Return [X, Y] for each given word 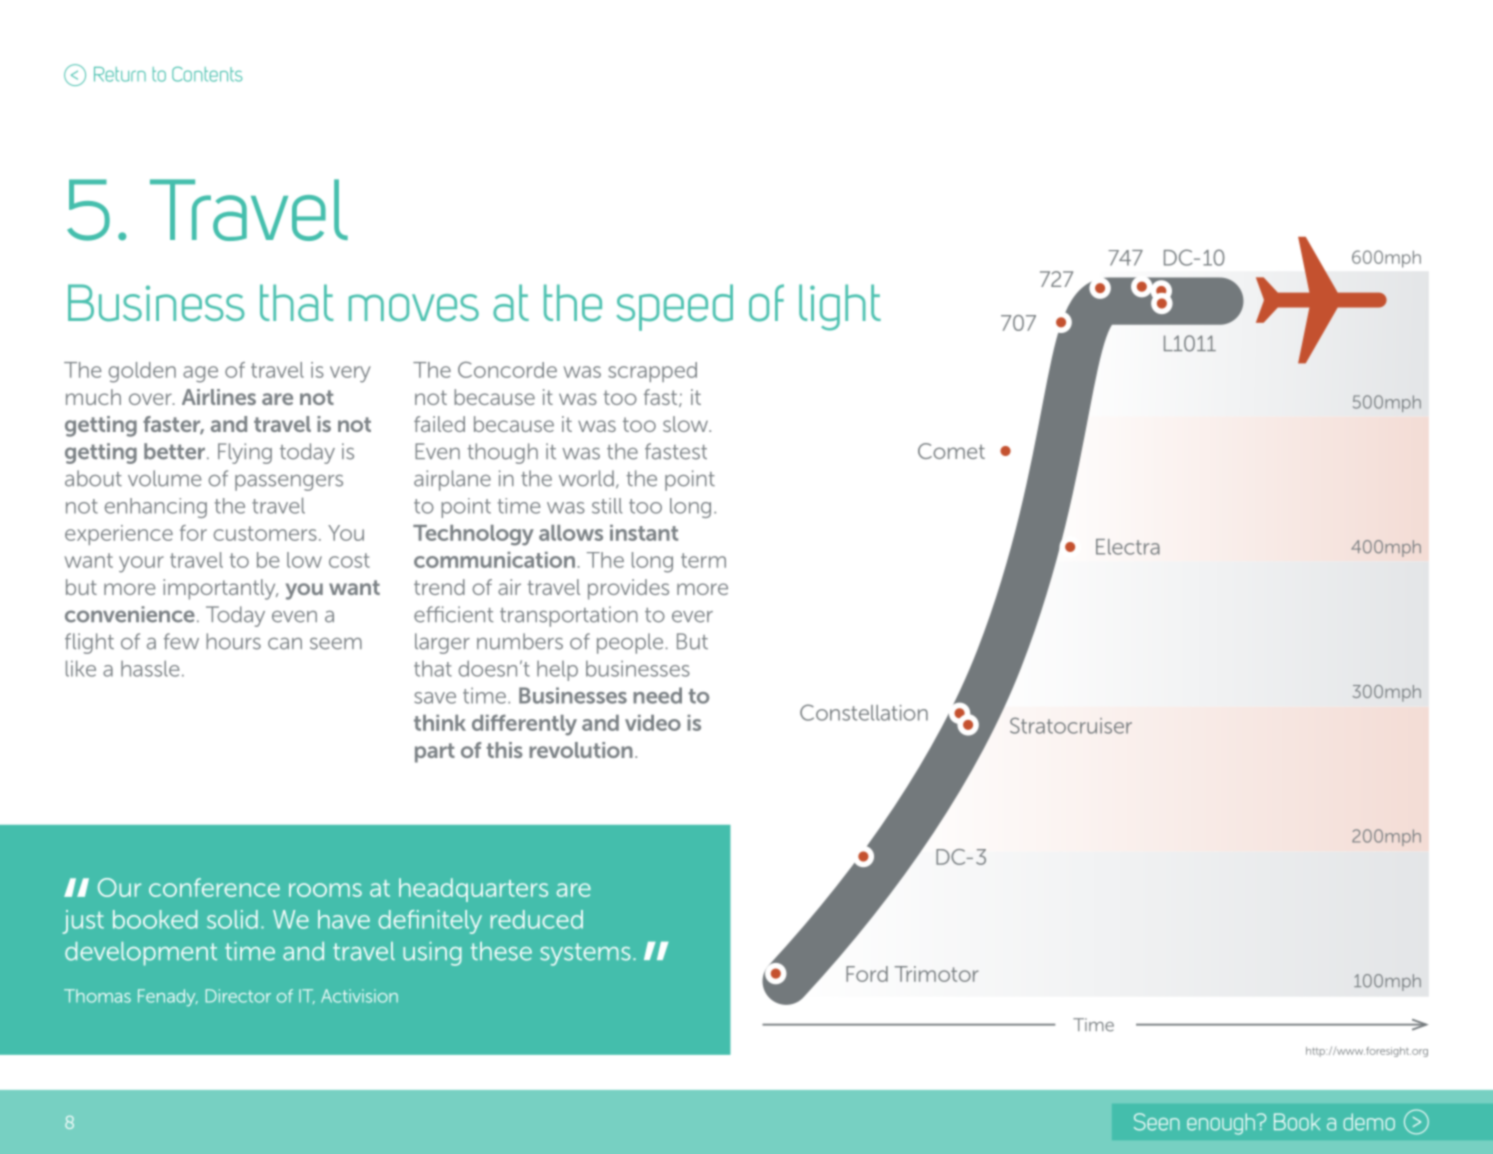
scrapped [652, 372]
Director [238, 996]
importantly [220, 589]
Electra [1128, 547]
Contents [207, 74]
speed [675, 307]
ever [692, 617]
